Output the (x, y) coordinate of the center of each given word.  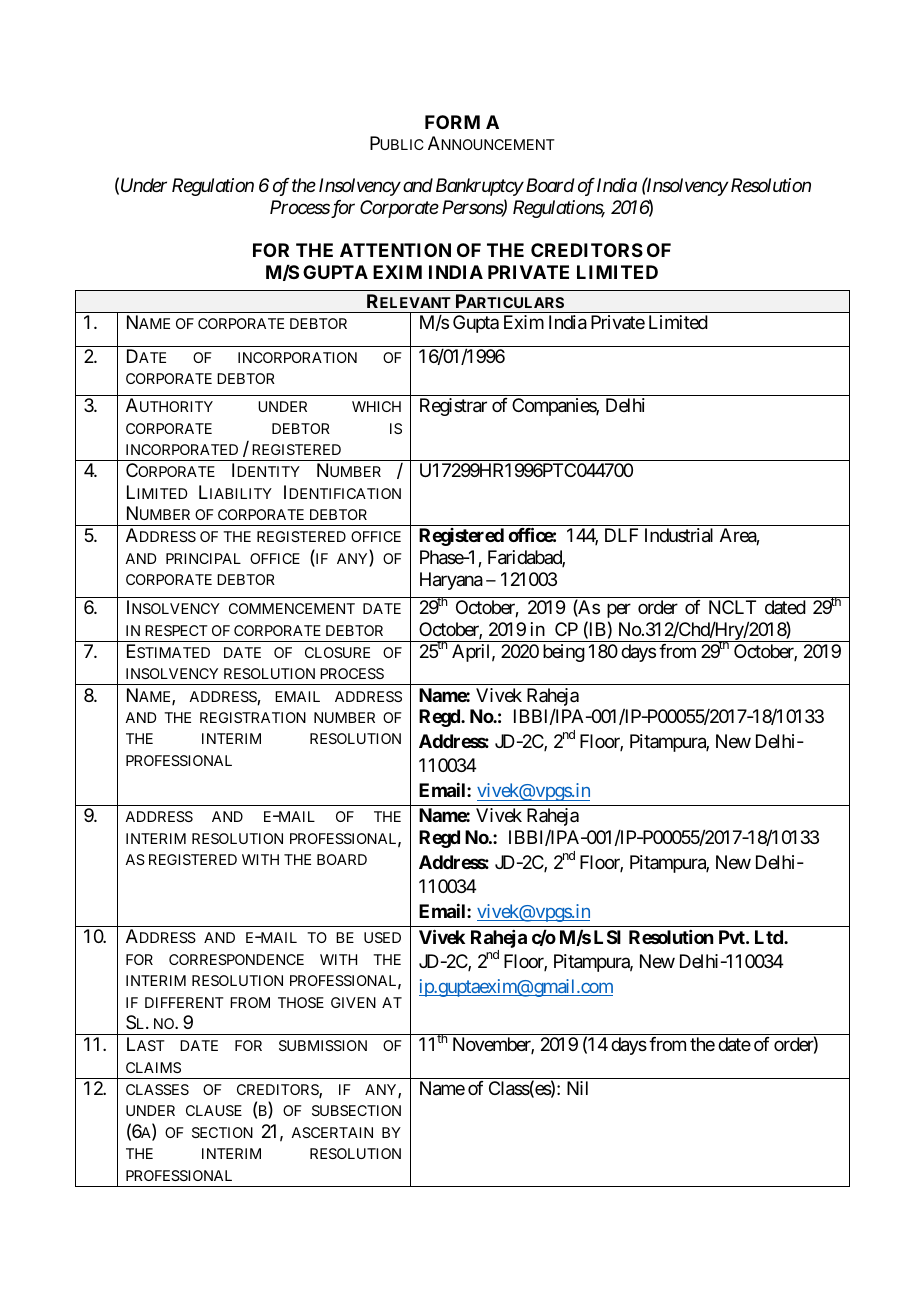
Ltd (770, 937)
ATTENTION (395, 250)
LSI (607, 937)
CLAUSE (214, 1110)
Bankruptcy (480, 187)
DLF (621, 535)
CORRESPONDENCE (236, 959)
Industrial (679, 535)
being (564, 653)
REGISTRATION (253, 717)
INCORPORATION (297, 357)
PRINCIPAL (203, 558)
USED (382, 937)
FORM (452, 122)
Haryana (451, 581)
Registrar (453, 407)
